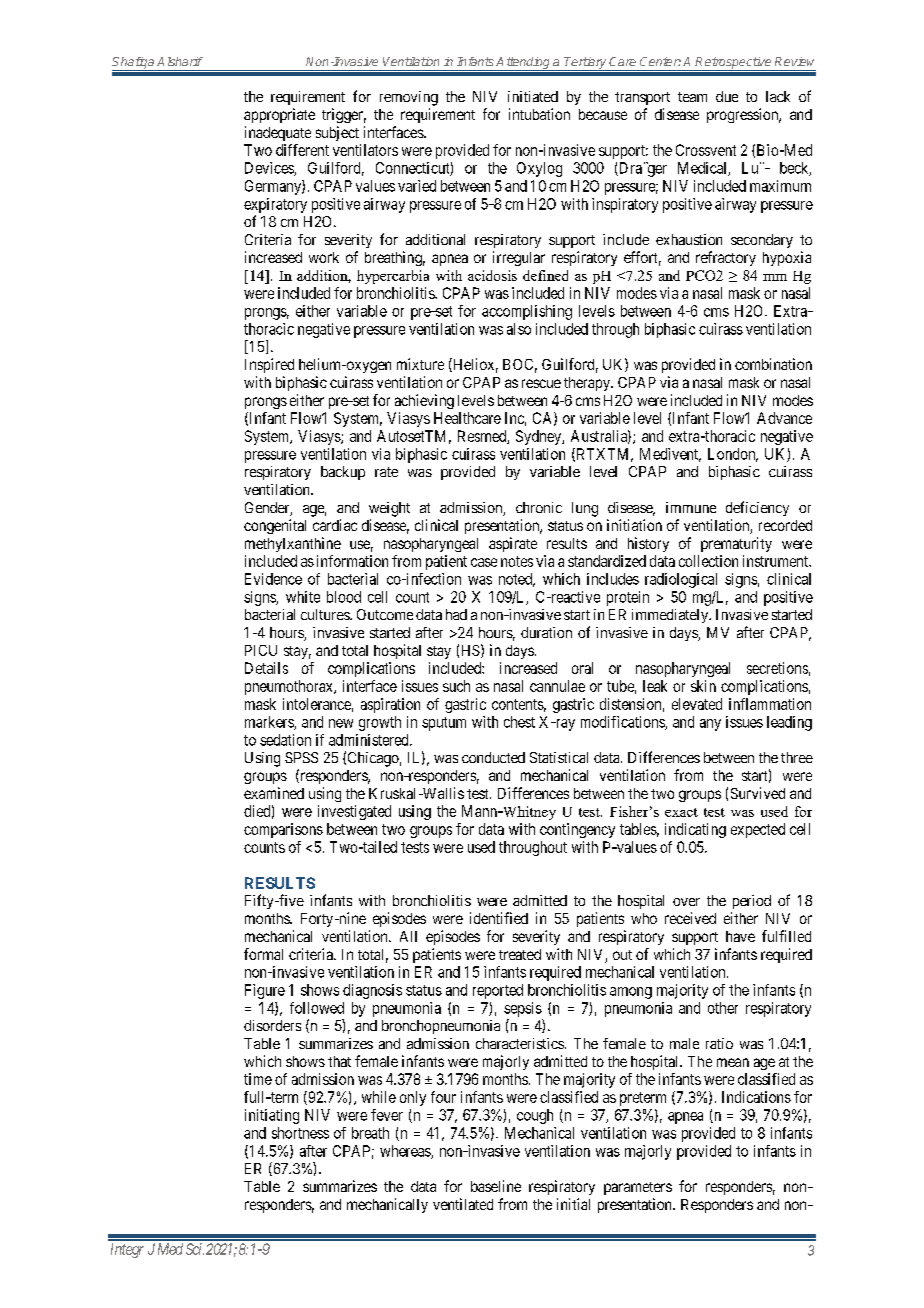 Image resolution: width=924 pixels, height=1308 pixels. Describe the element at coordinates (317, 1008) in the page. I see `followed` at that location.
